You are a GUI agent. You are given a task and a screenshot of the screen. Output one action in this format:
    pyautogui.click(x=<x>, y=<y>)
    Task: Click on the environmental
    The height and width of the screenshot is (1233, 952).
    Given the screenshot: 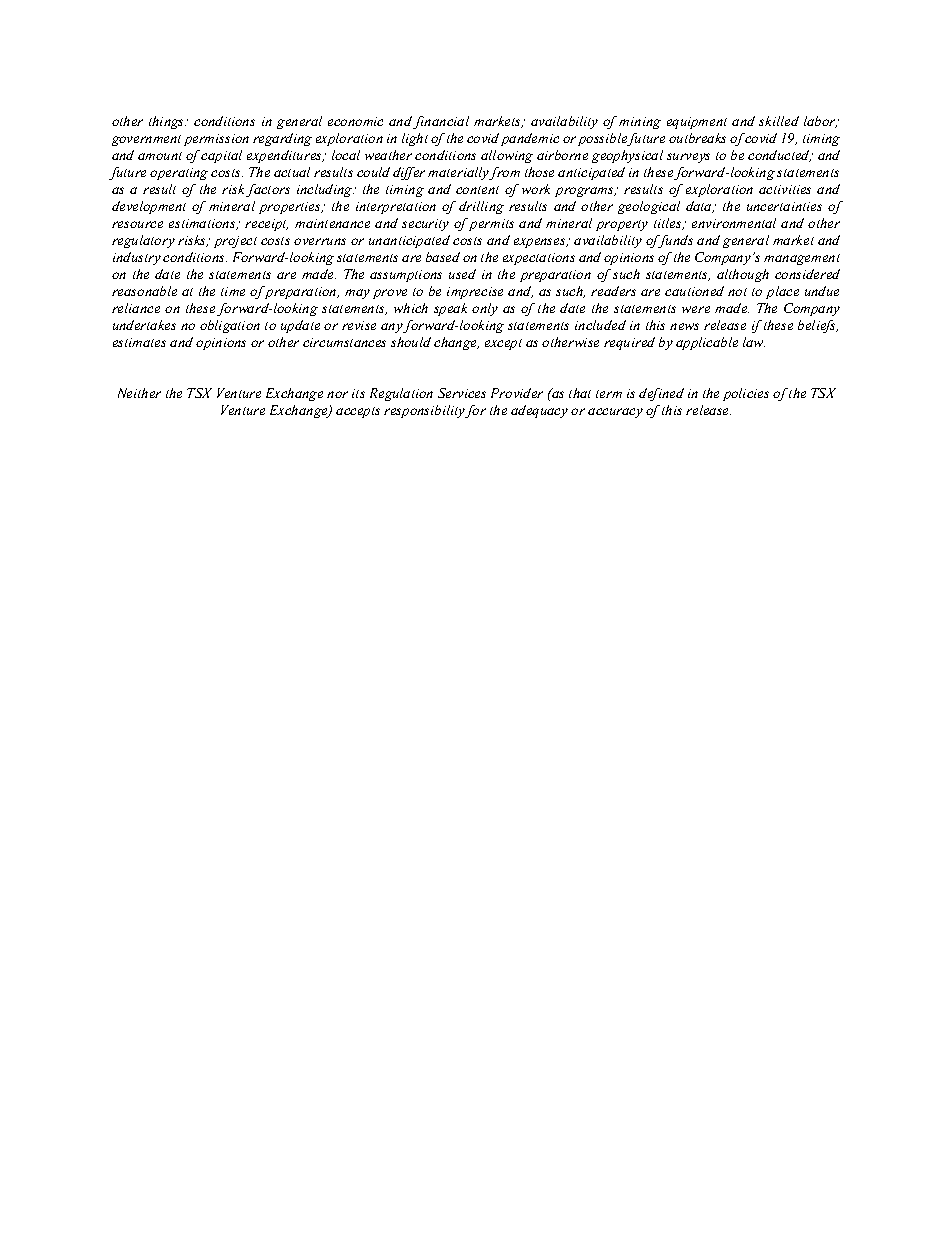 What is the action you would take?
    pyautogui.click(x=734, y=223)
